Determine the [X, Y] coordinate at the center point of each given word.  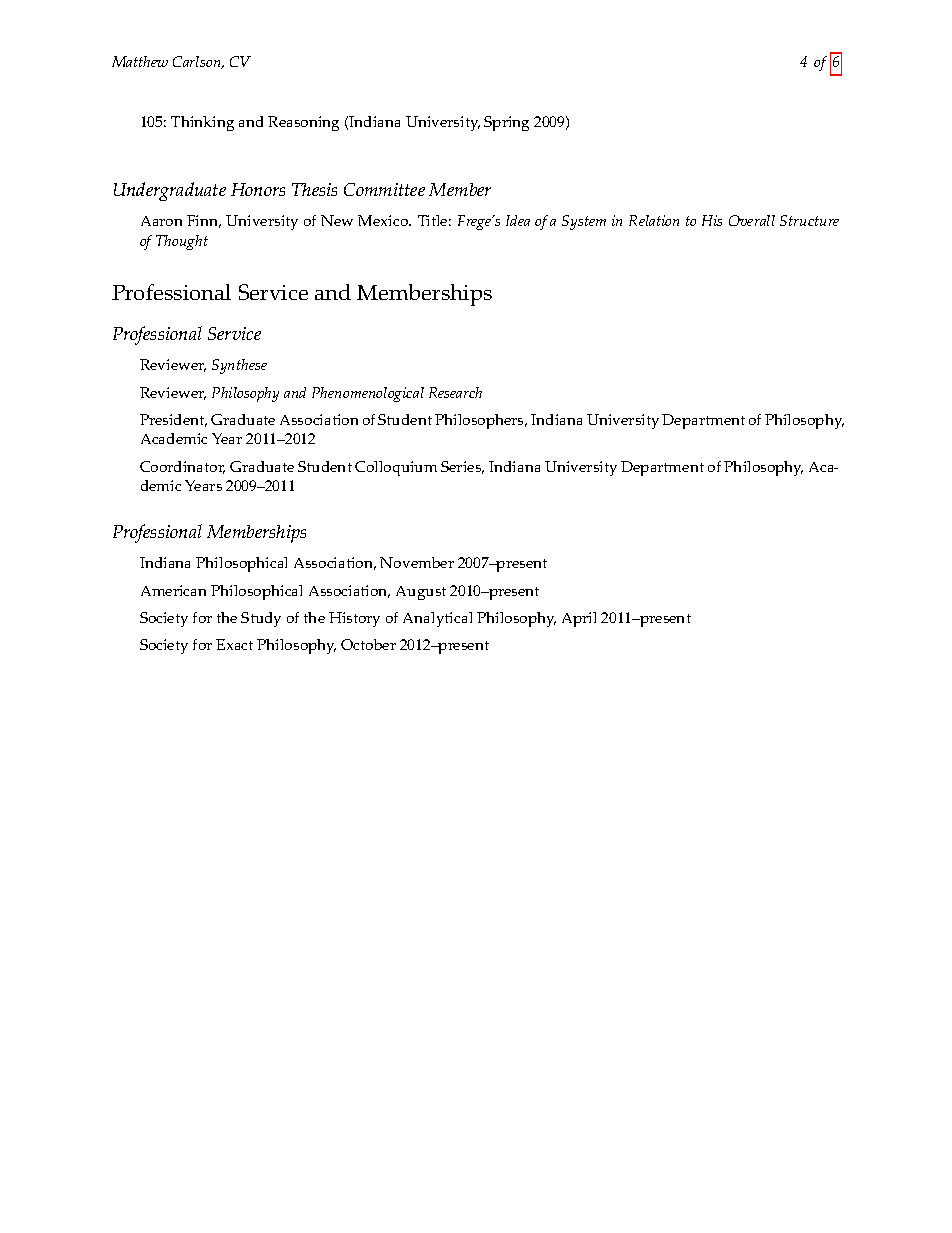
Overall [752, 220]
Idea [518, 220]
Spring [506, 123]
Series [462, 467]
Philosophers [480, 421]
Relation [654, 220]
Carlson [198, 62]
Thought [182, 242]
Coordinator [182, 467]
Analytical [437, 619]
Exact [234, 644]
